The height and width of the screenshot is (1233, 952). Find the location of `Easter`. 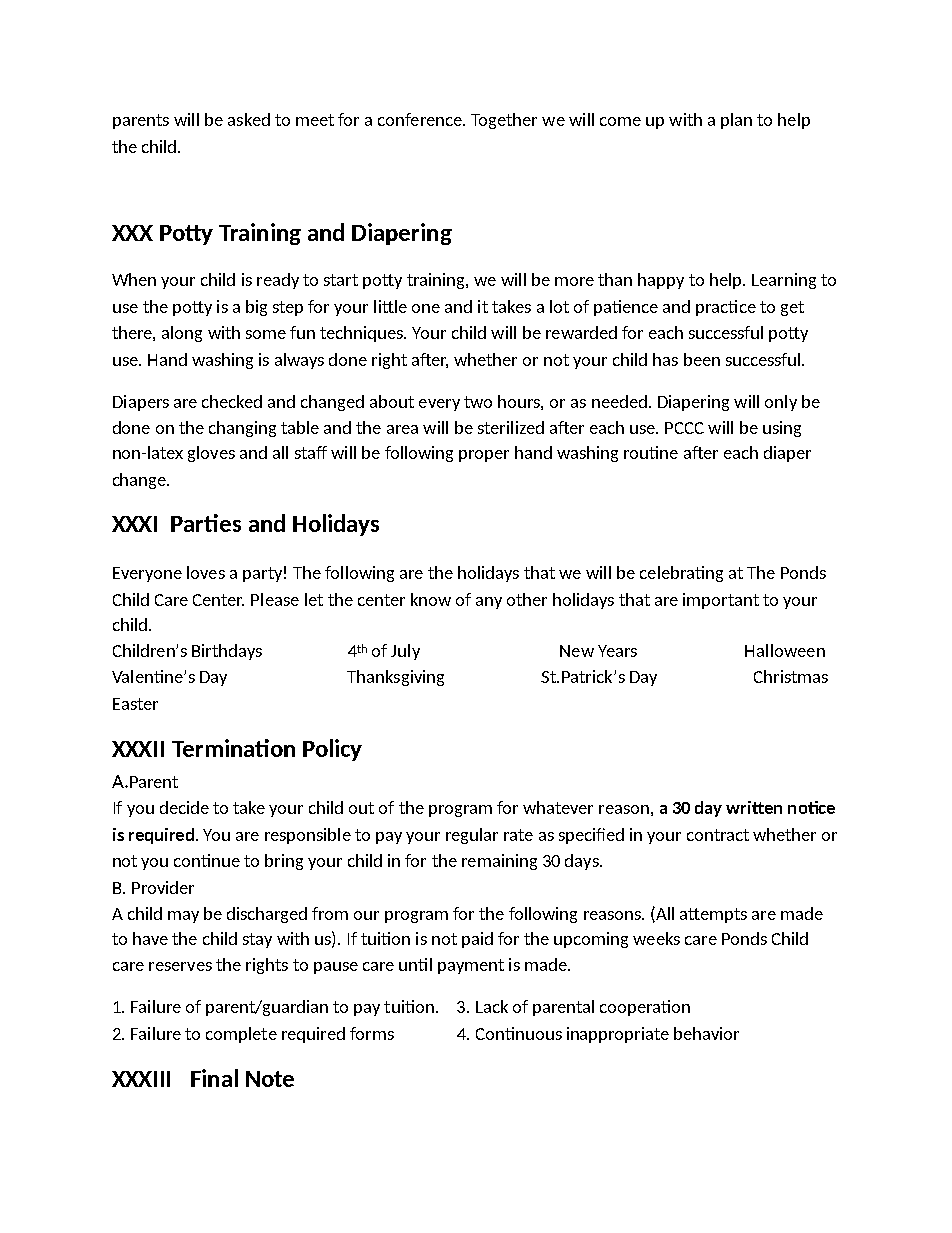

Easter is located at coordinates (135, 704).
